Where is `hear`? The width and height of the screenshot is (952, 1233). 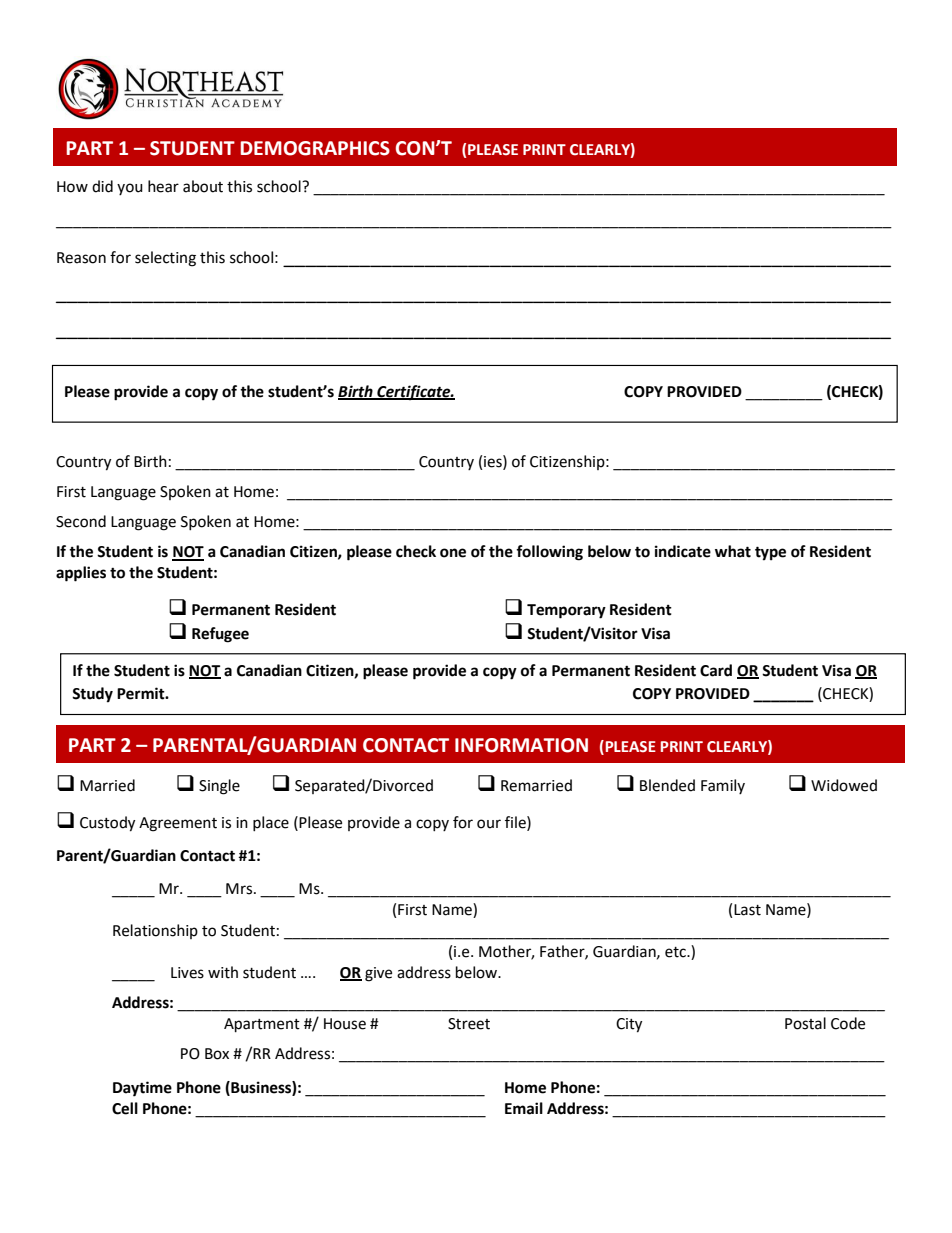 hear is located at coordinates (163, 186).
